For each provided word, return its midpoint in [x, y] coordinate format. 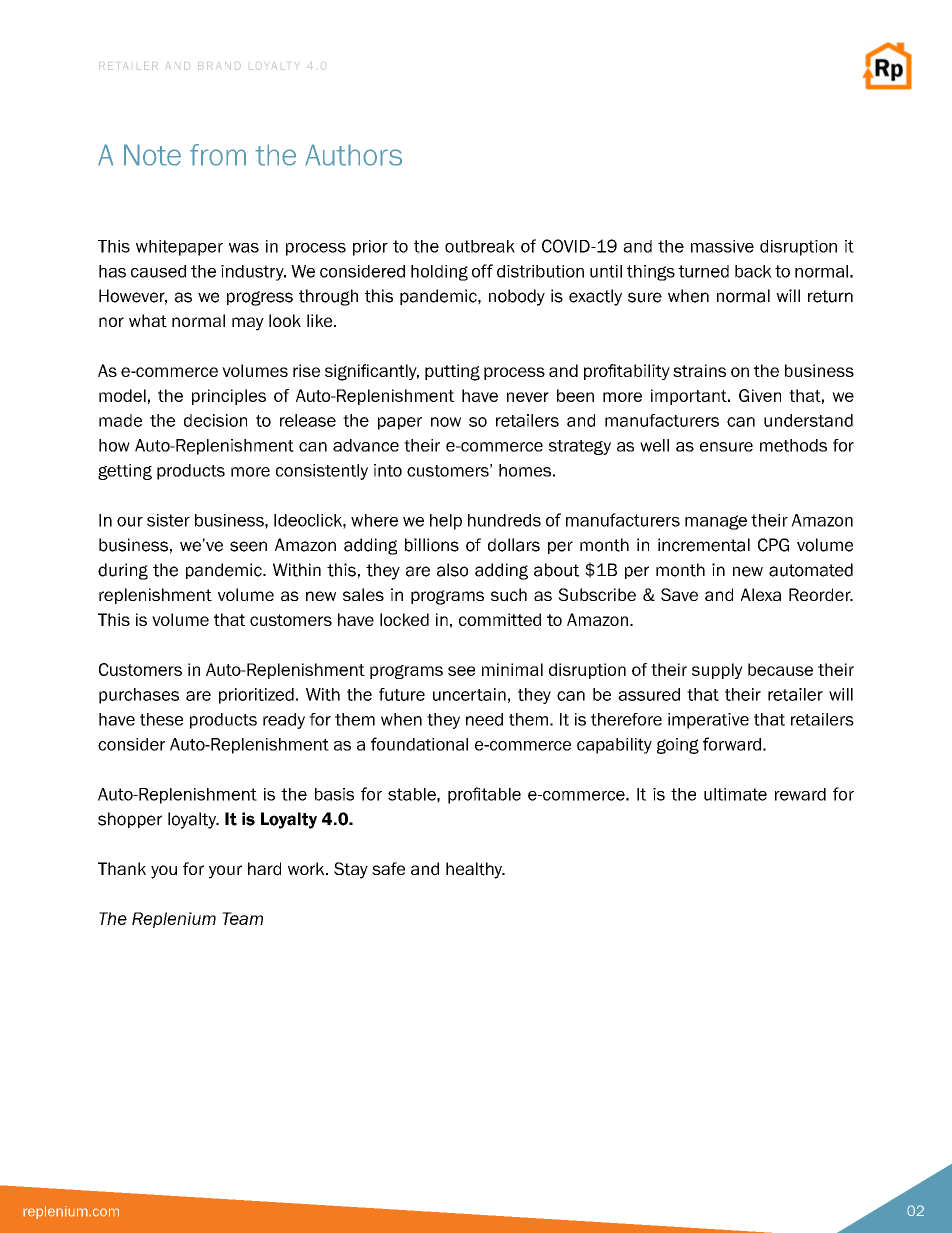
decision [215, 420]
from [218, 155]
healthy [475, 870]
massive [722, 246]
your [225, 872]
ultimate [735, 794]
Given [760, 395]
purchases [139, 696]
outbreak [480, 246]
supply [717, 671]
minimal [512, 669]
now [446, 422]
